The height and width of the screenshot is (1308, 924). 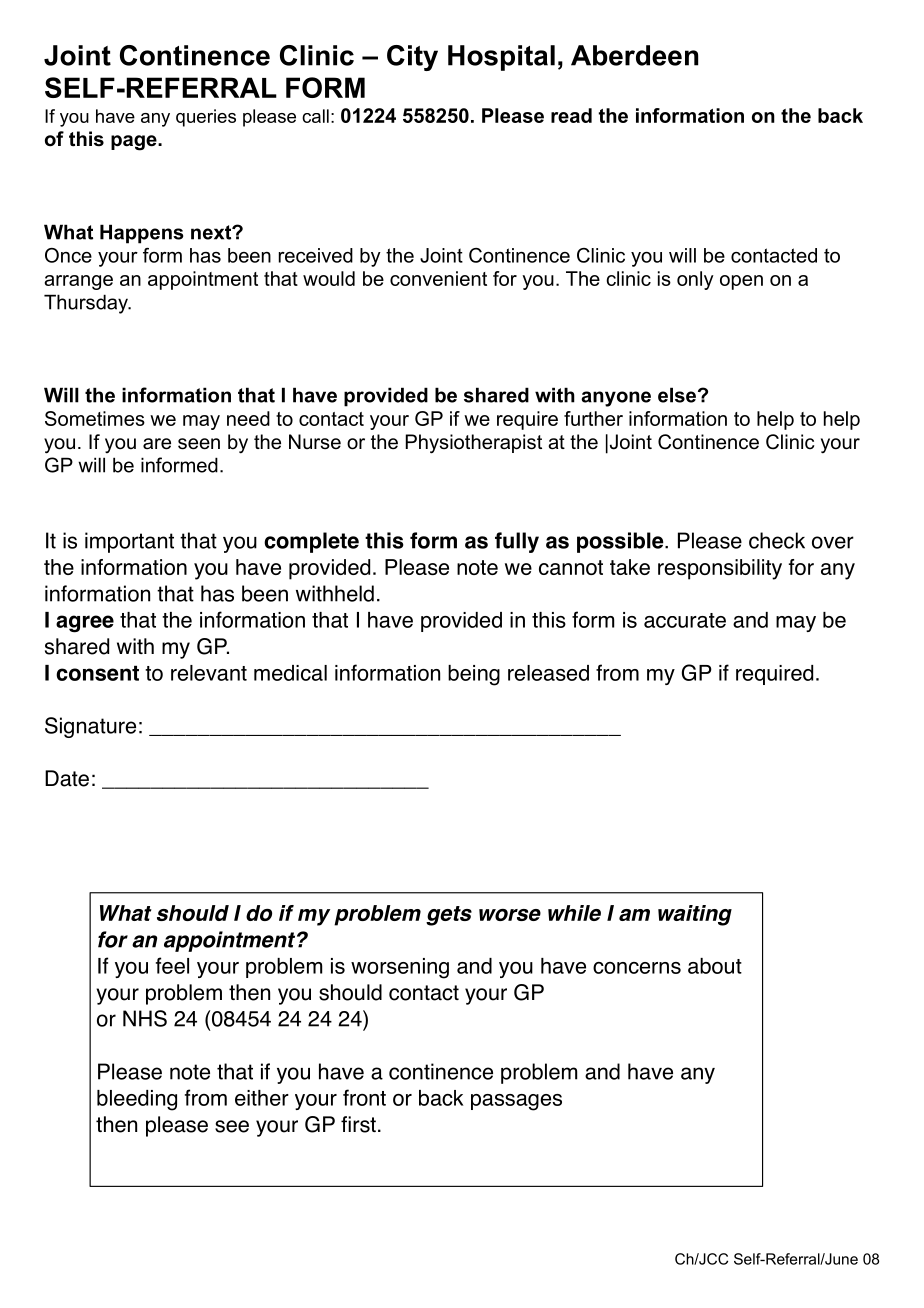 What do you see at coordinates (90, 727) in the screenshot?
I see `Signature` at bounding box center [90, 727].
